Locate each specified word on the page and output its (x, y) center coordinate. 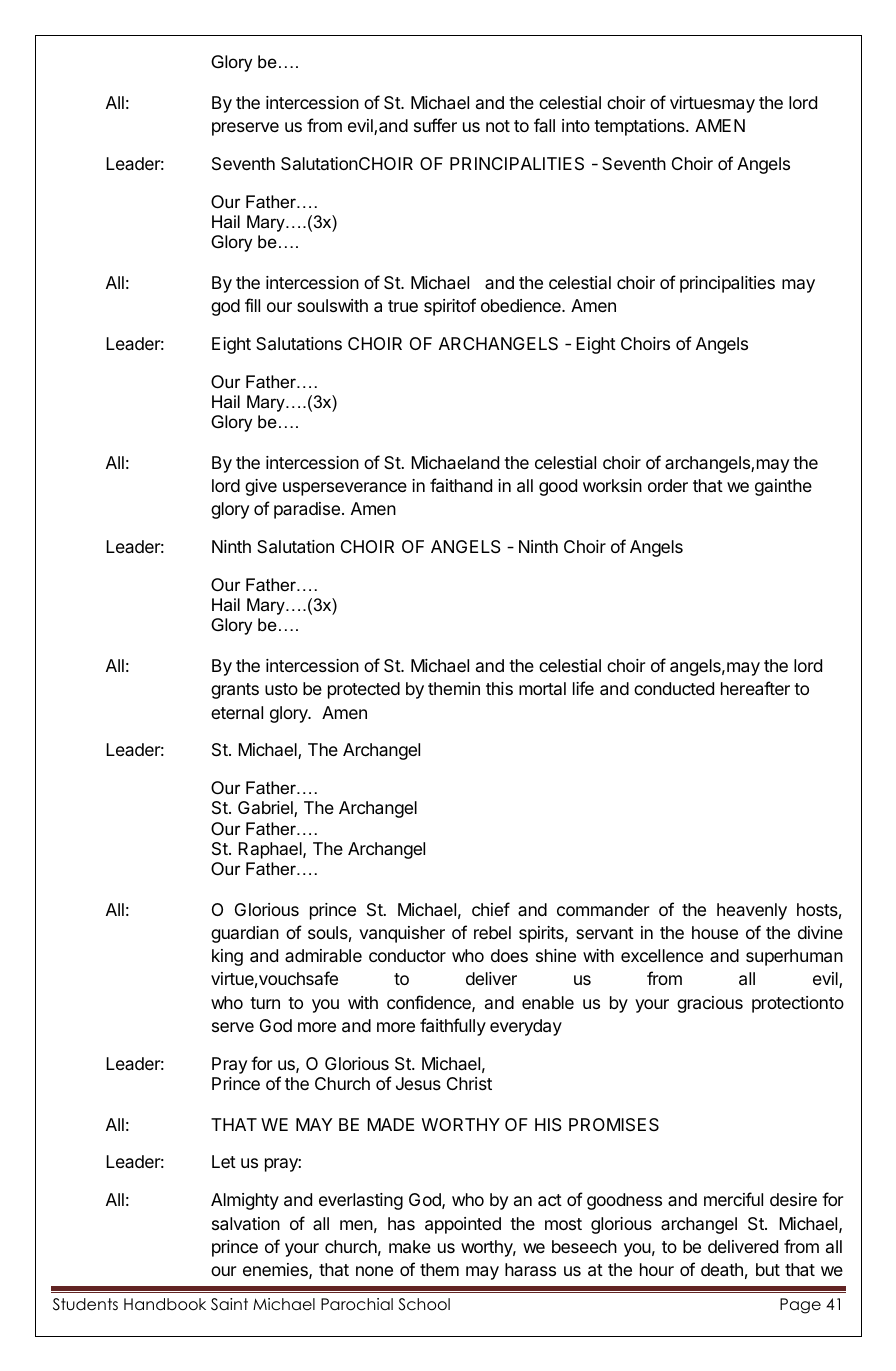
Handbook (165, 1304)
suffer (435, 125)
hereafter (755, 688)
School (424, 1304)
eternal (237, 713)
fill (252, 305)
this (499, 688)
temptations (640, 127)
